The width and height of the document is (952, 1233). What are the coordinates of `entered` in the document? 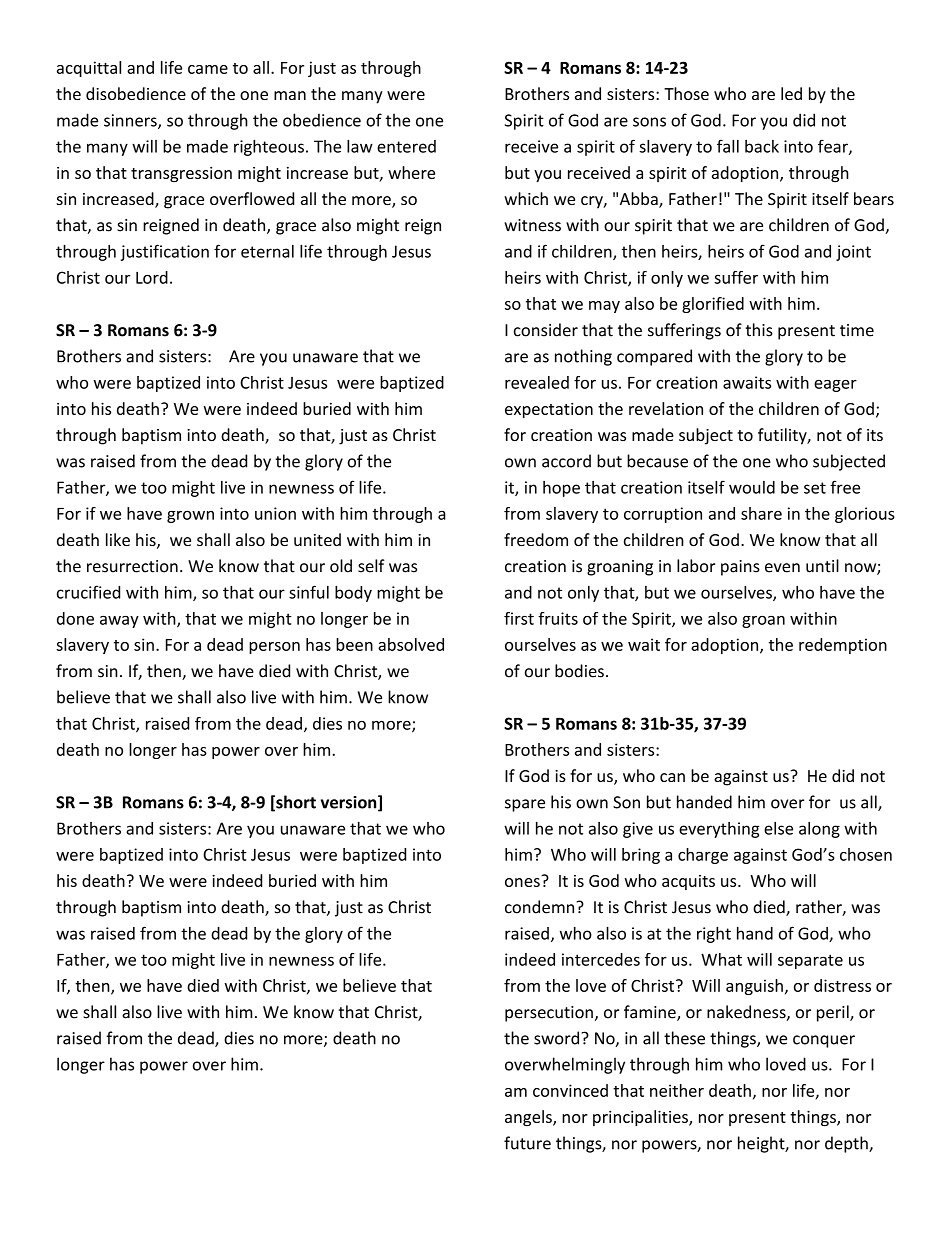 It's located at (406, 146).
